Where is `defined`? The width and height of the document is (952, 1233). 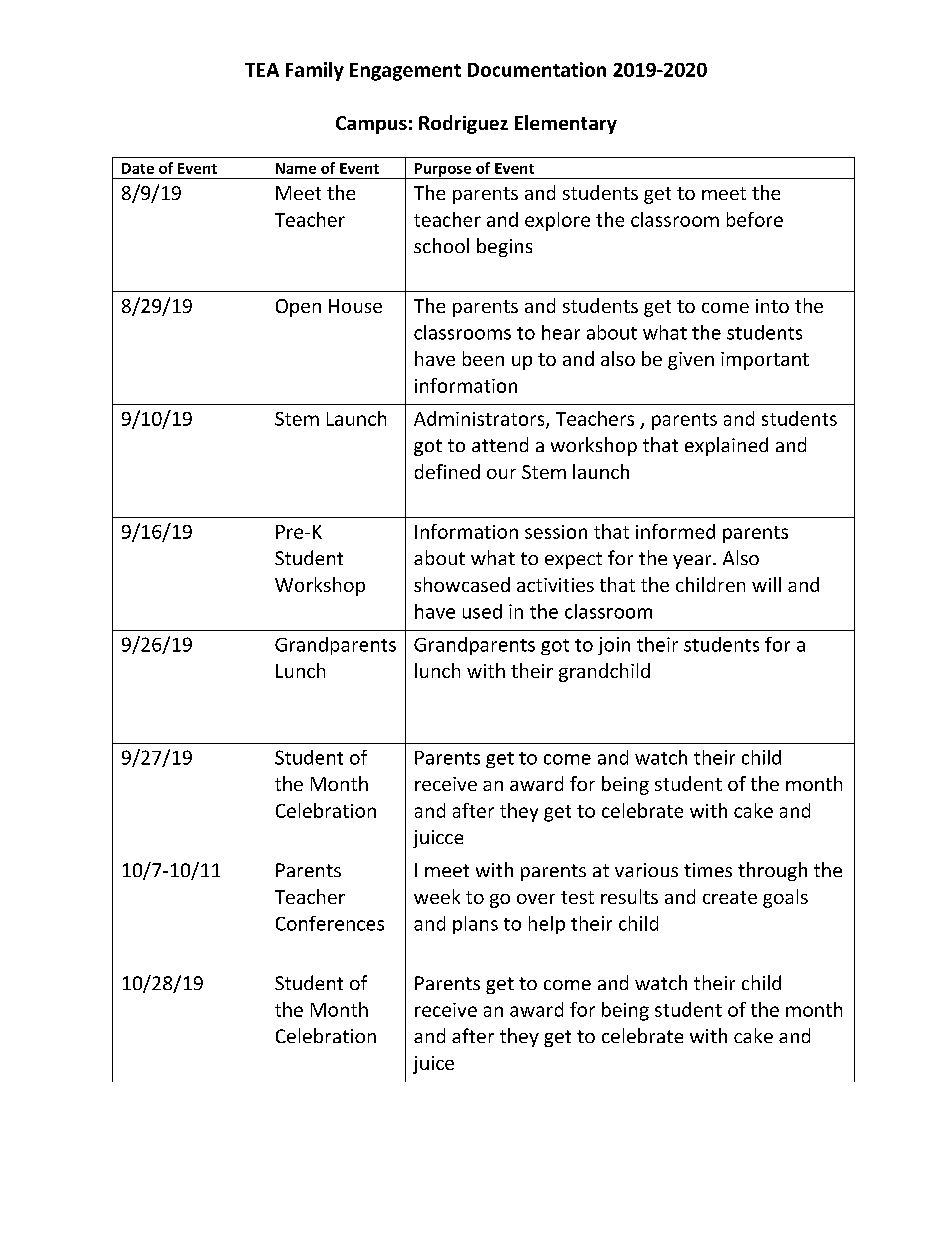 defined is located at coordinates (447, 471).
